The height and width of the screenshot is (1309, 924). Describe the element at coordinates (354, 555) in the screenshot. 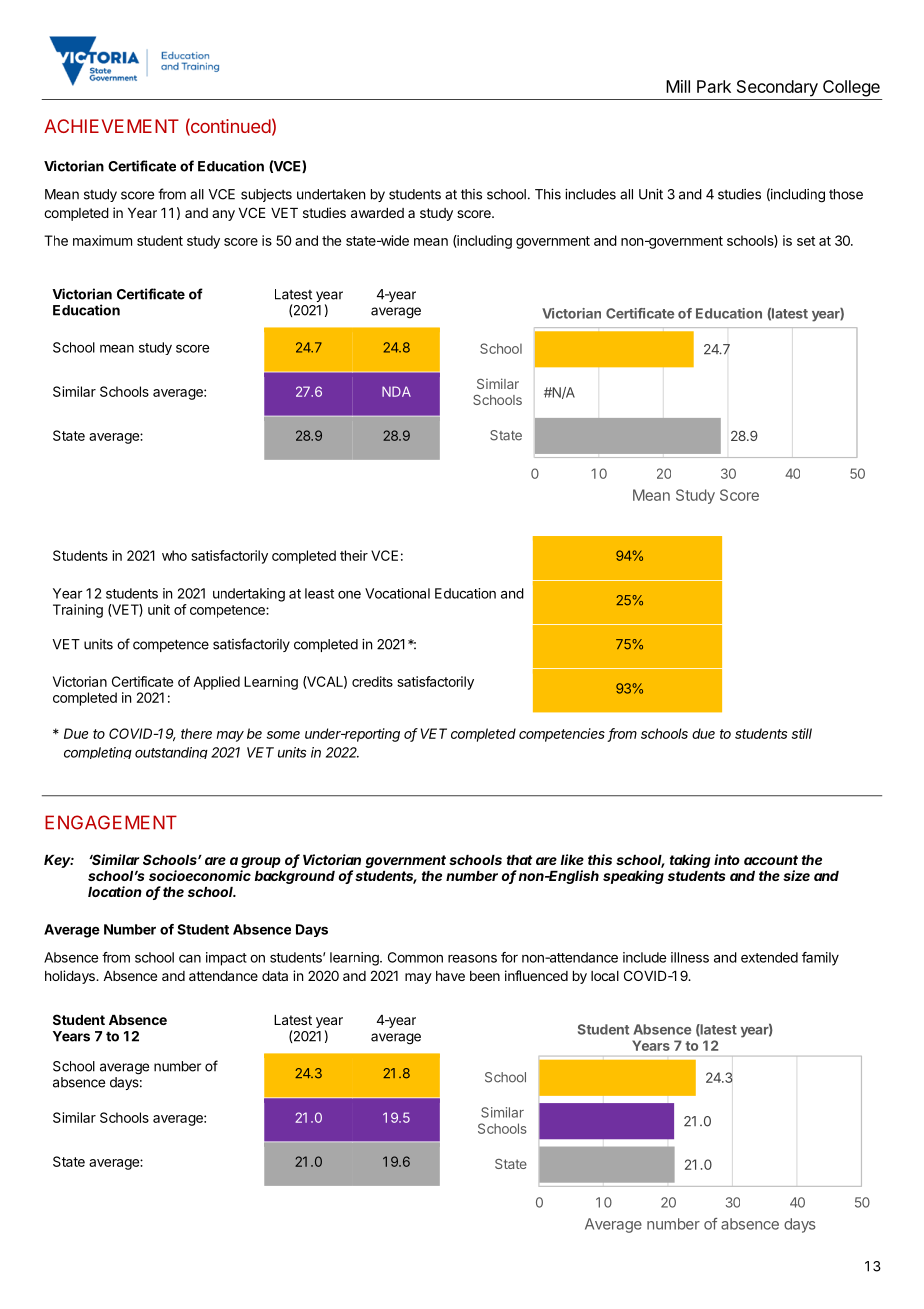

I see `their` at that location.
